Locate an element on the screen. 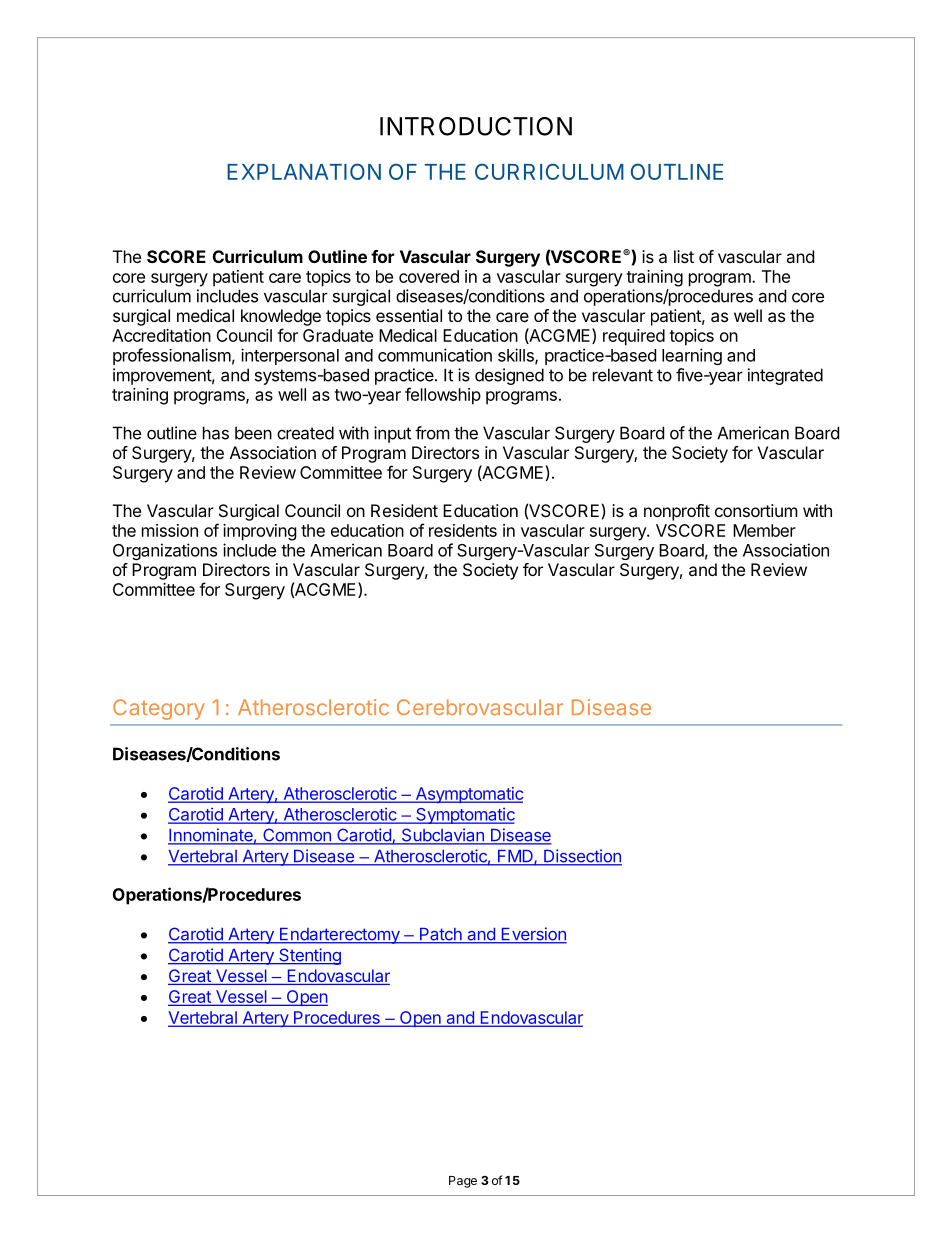 This screenshot has height=1233, width=952. Subclavian is located at coordinates (442, 836).
